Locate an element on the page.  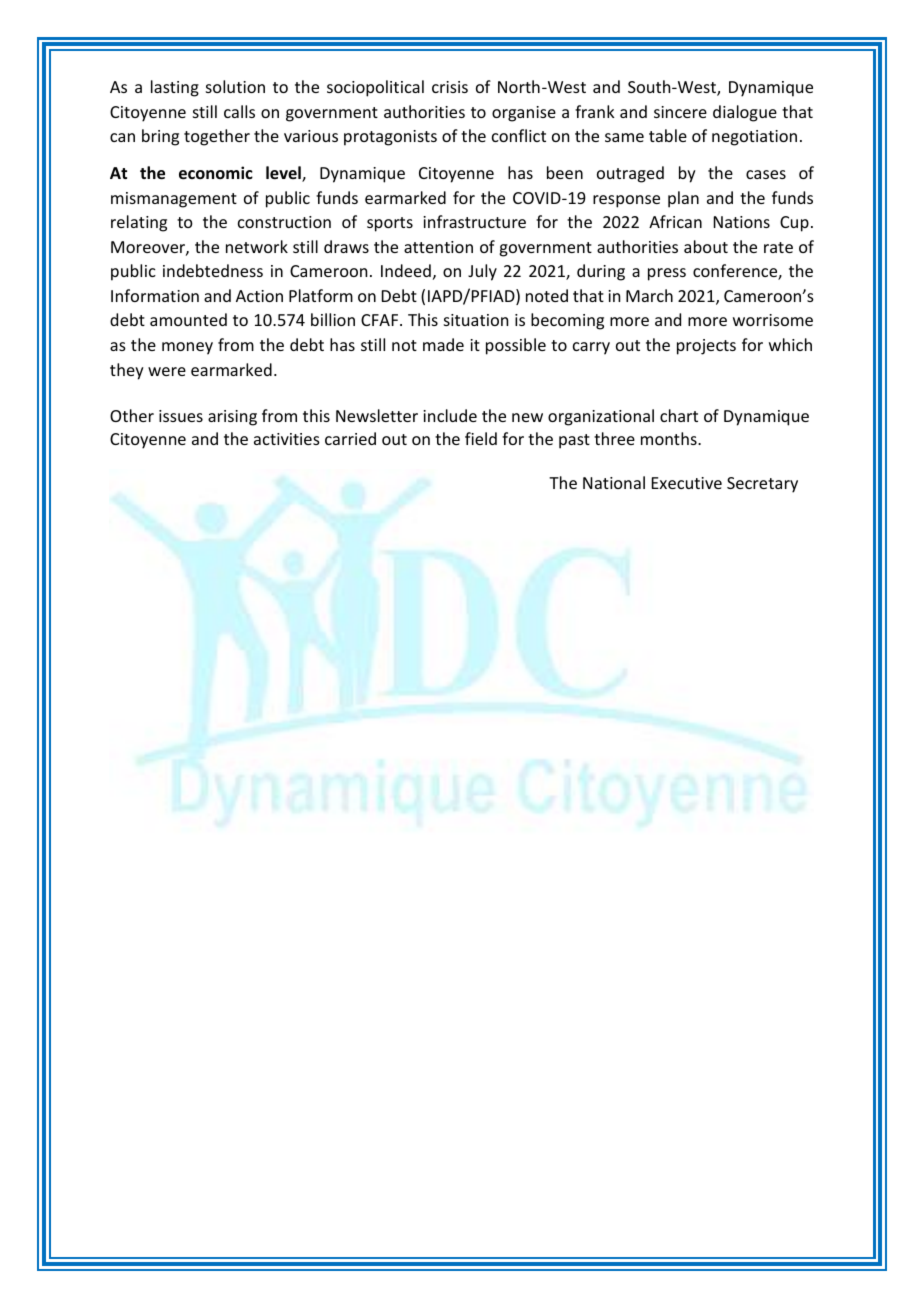
July is located at coordinates (482, 272).
